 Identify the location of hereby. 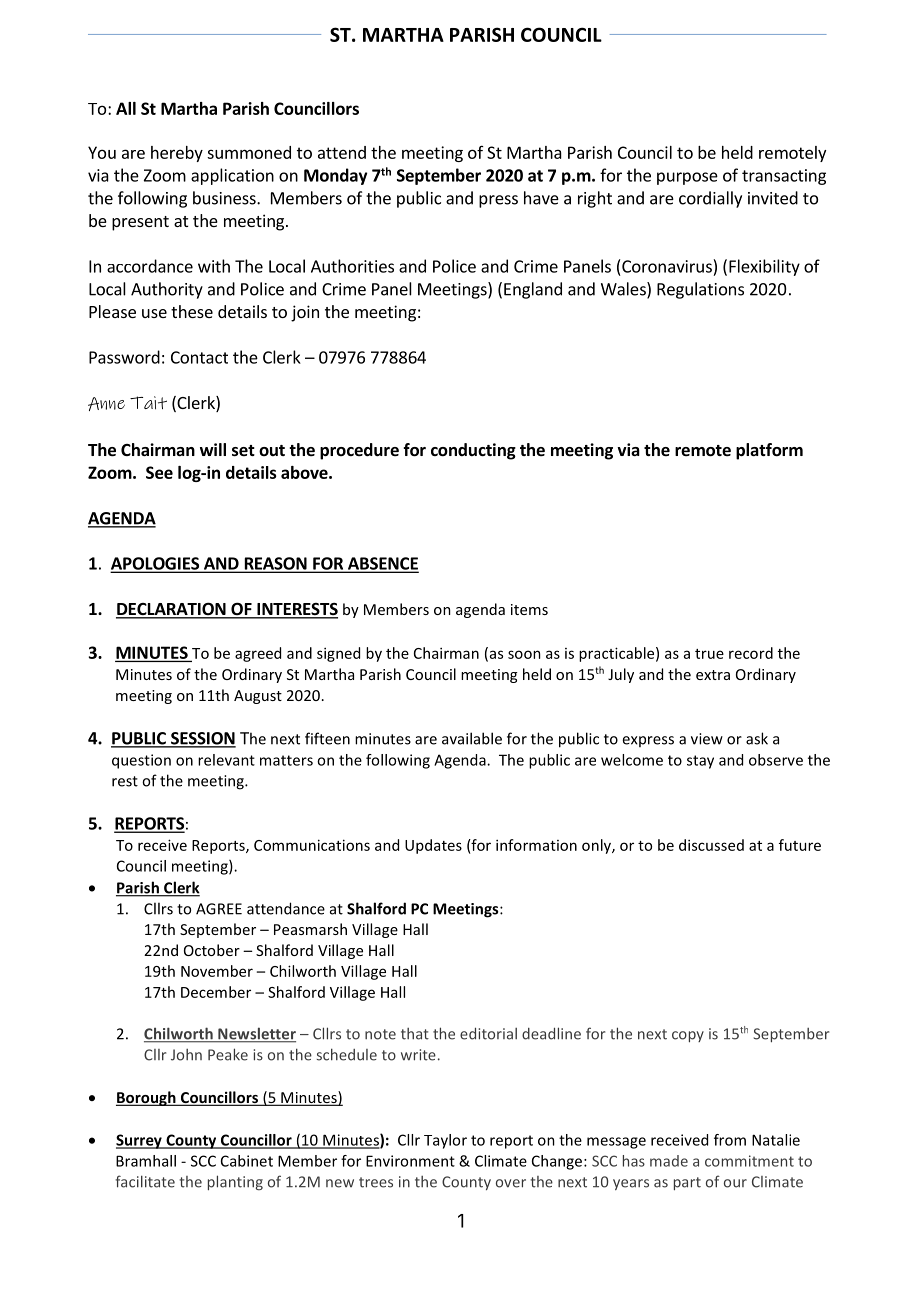
(177, 154).
